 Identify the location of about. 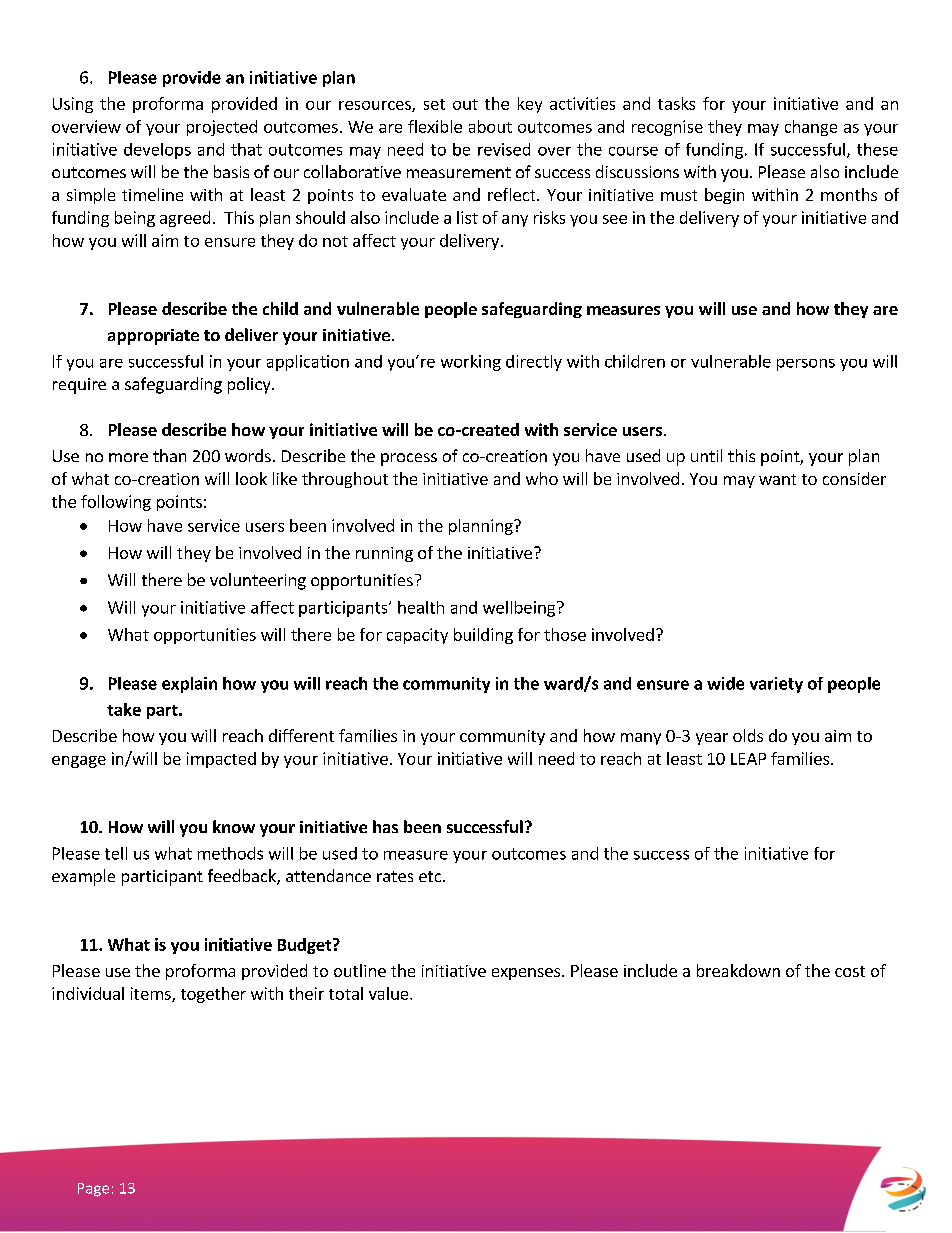
(490, 126).
